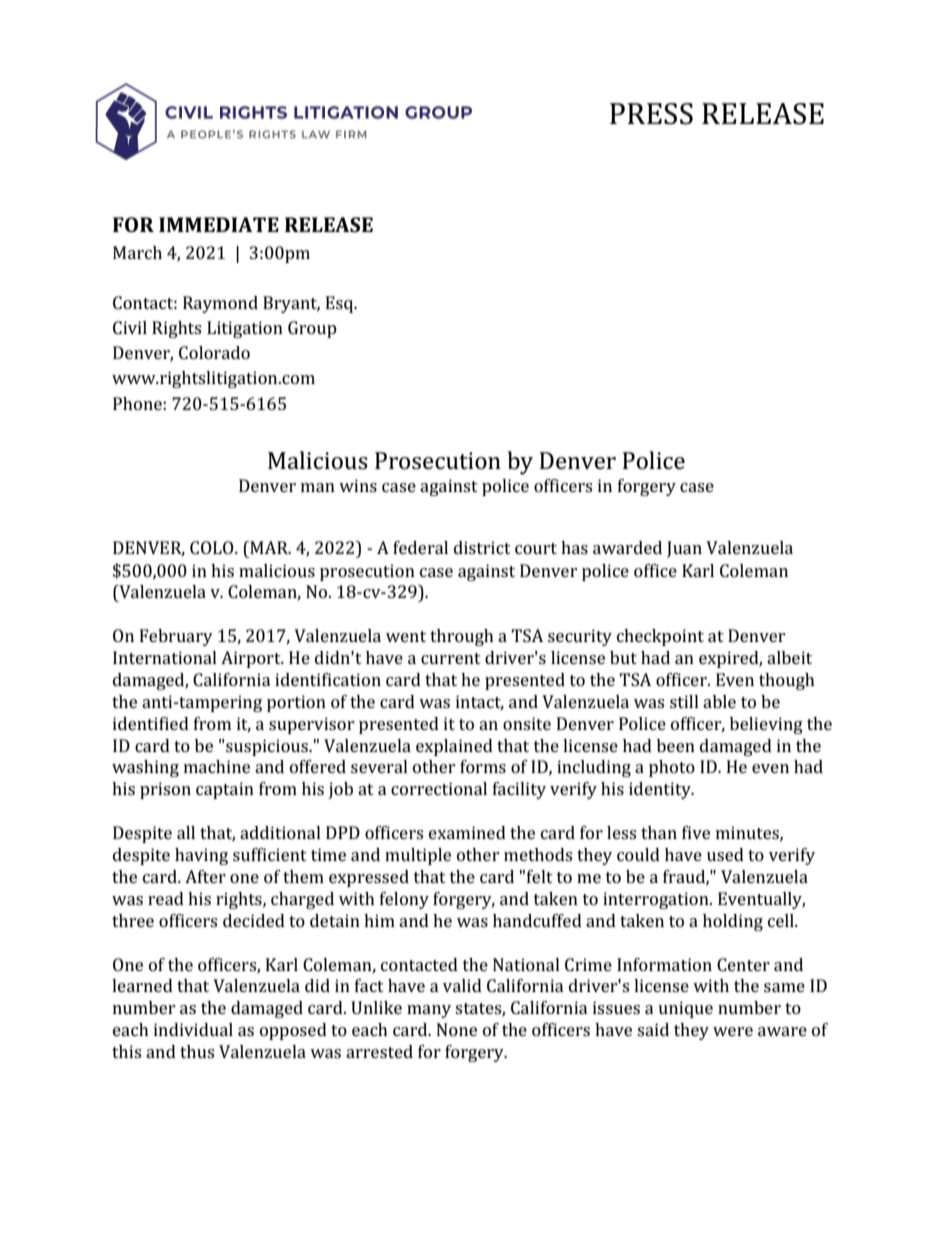 This screenshot has height=1233, width=952. What do you see at coordinates (457, 1029) in the screenshot?
I see `None` at bounding box center [457, 1029].
